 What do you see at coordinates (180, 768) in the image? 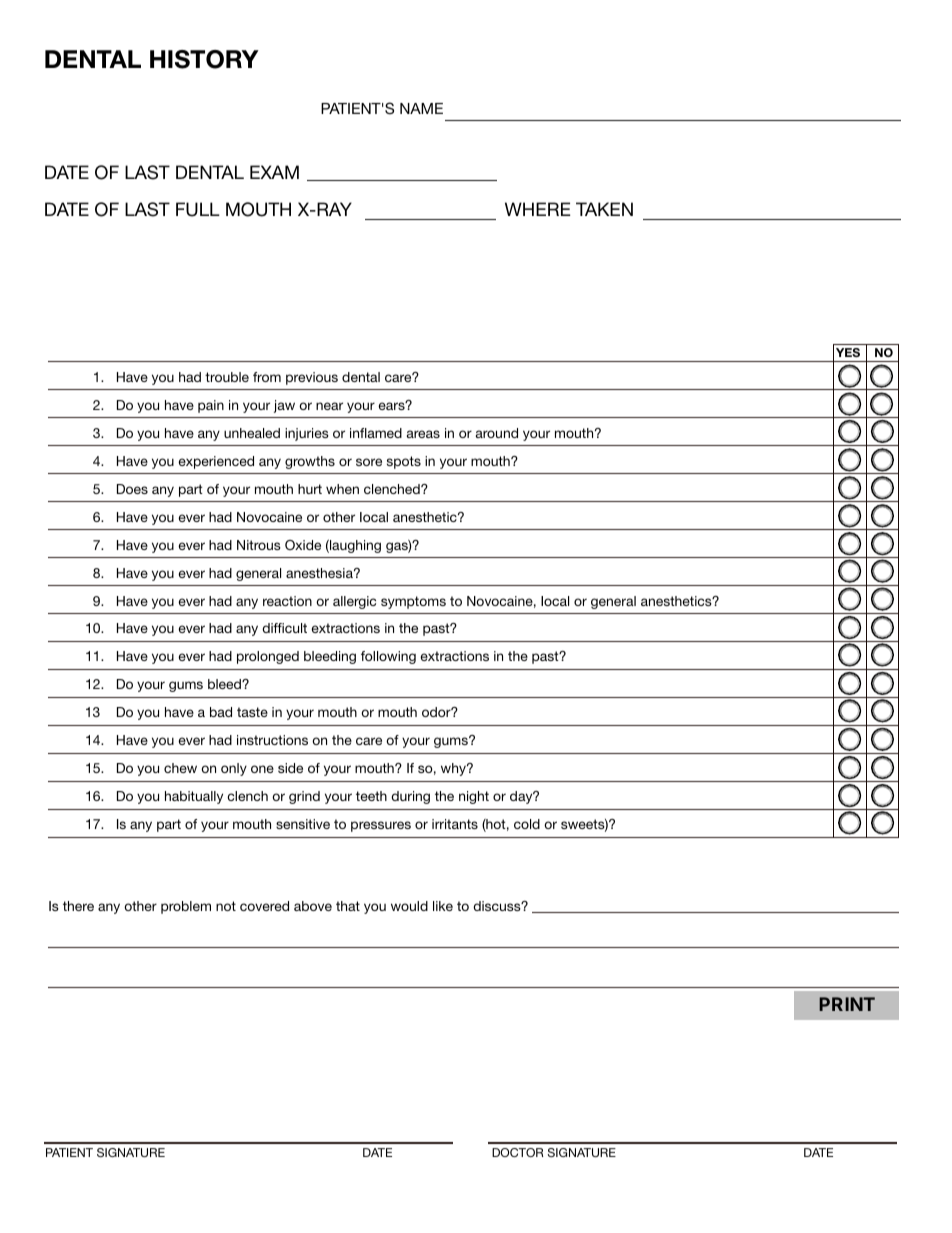
I see `chew` at bounding box center [180, 768].
